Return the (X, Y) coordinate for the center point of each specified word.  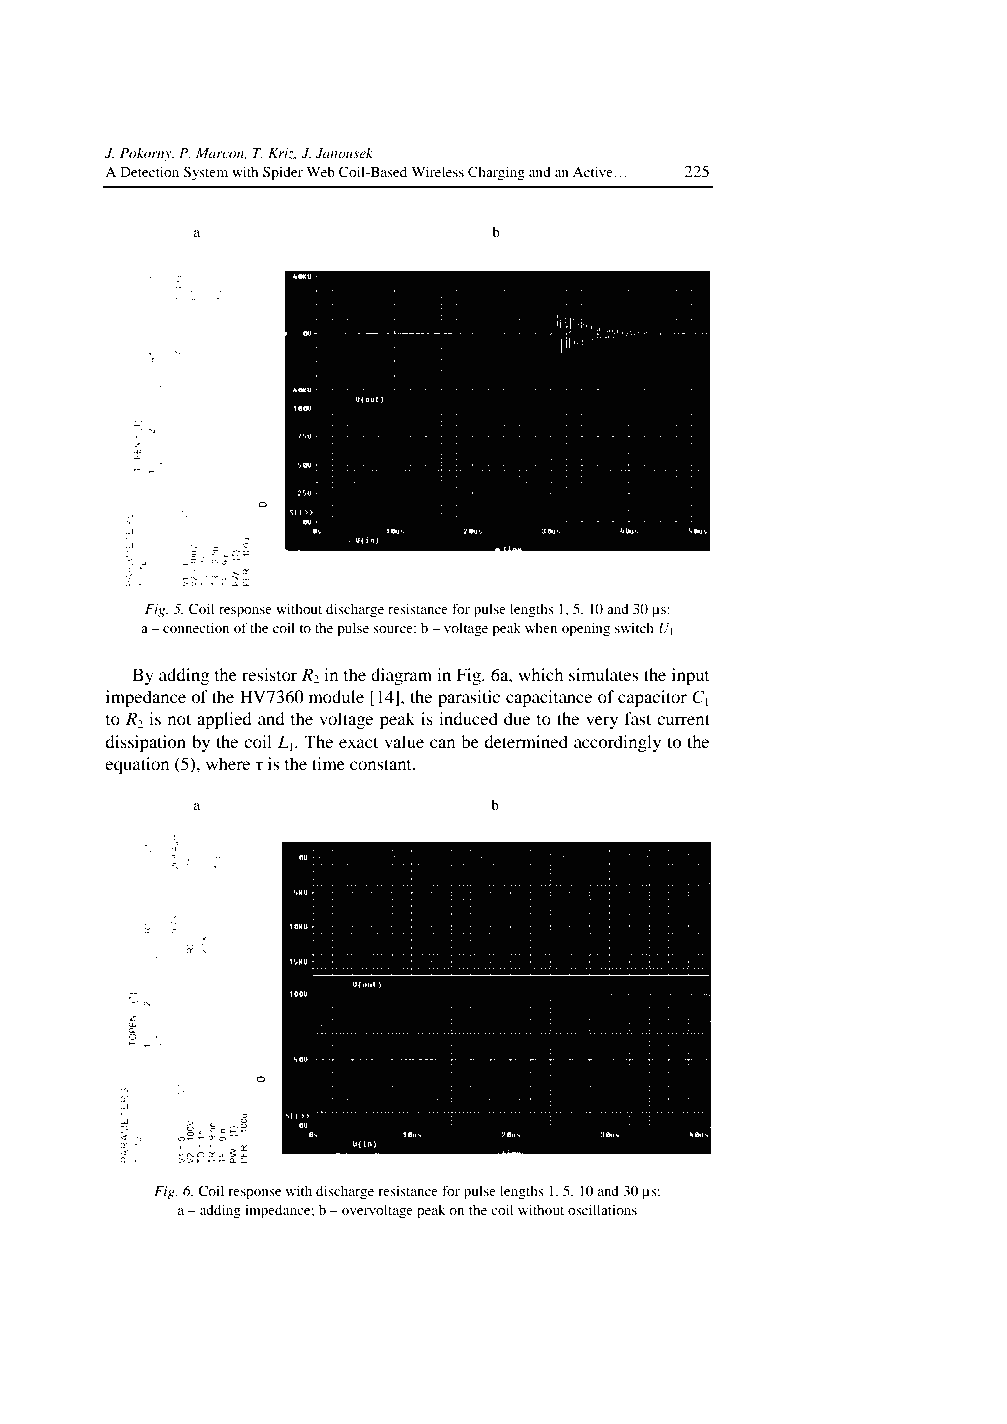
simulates (604, 674)
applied (224, 720)
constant (382, 764)
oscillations (602, 1209)
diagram (401, 676)
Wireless (437, 171)
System (206, 173)
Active (594, 171)
